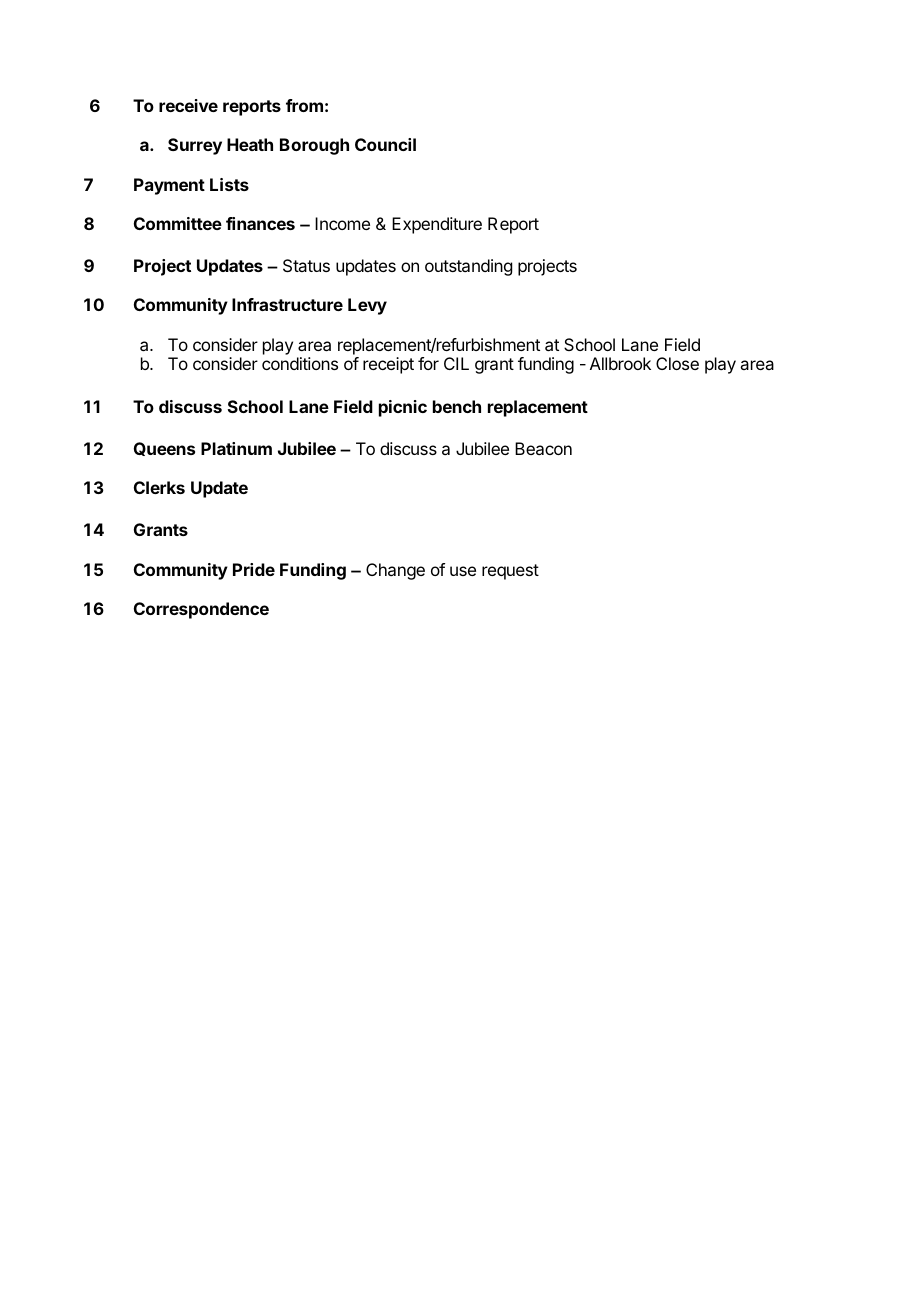 The height and width of the screenshot is (1308, 924). I want to click on Platinum, so click(236, 448).
